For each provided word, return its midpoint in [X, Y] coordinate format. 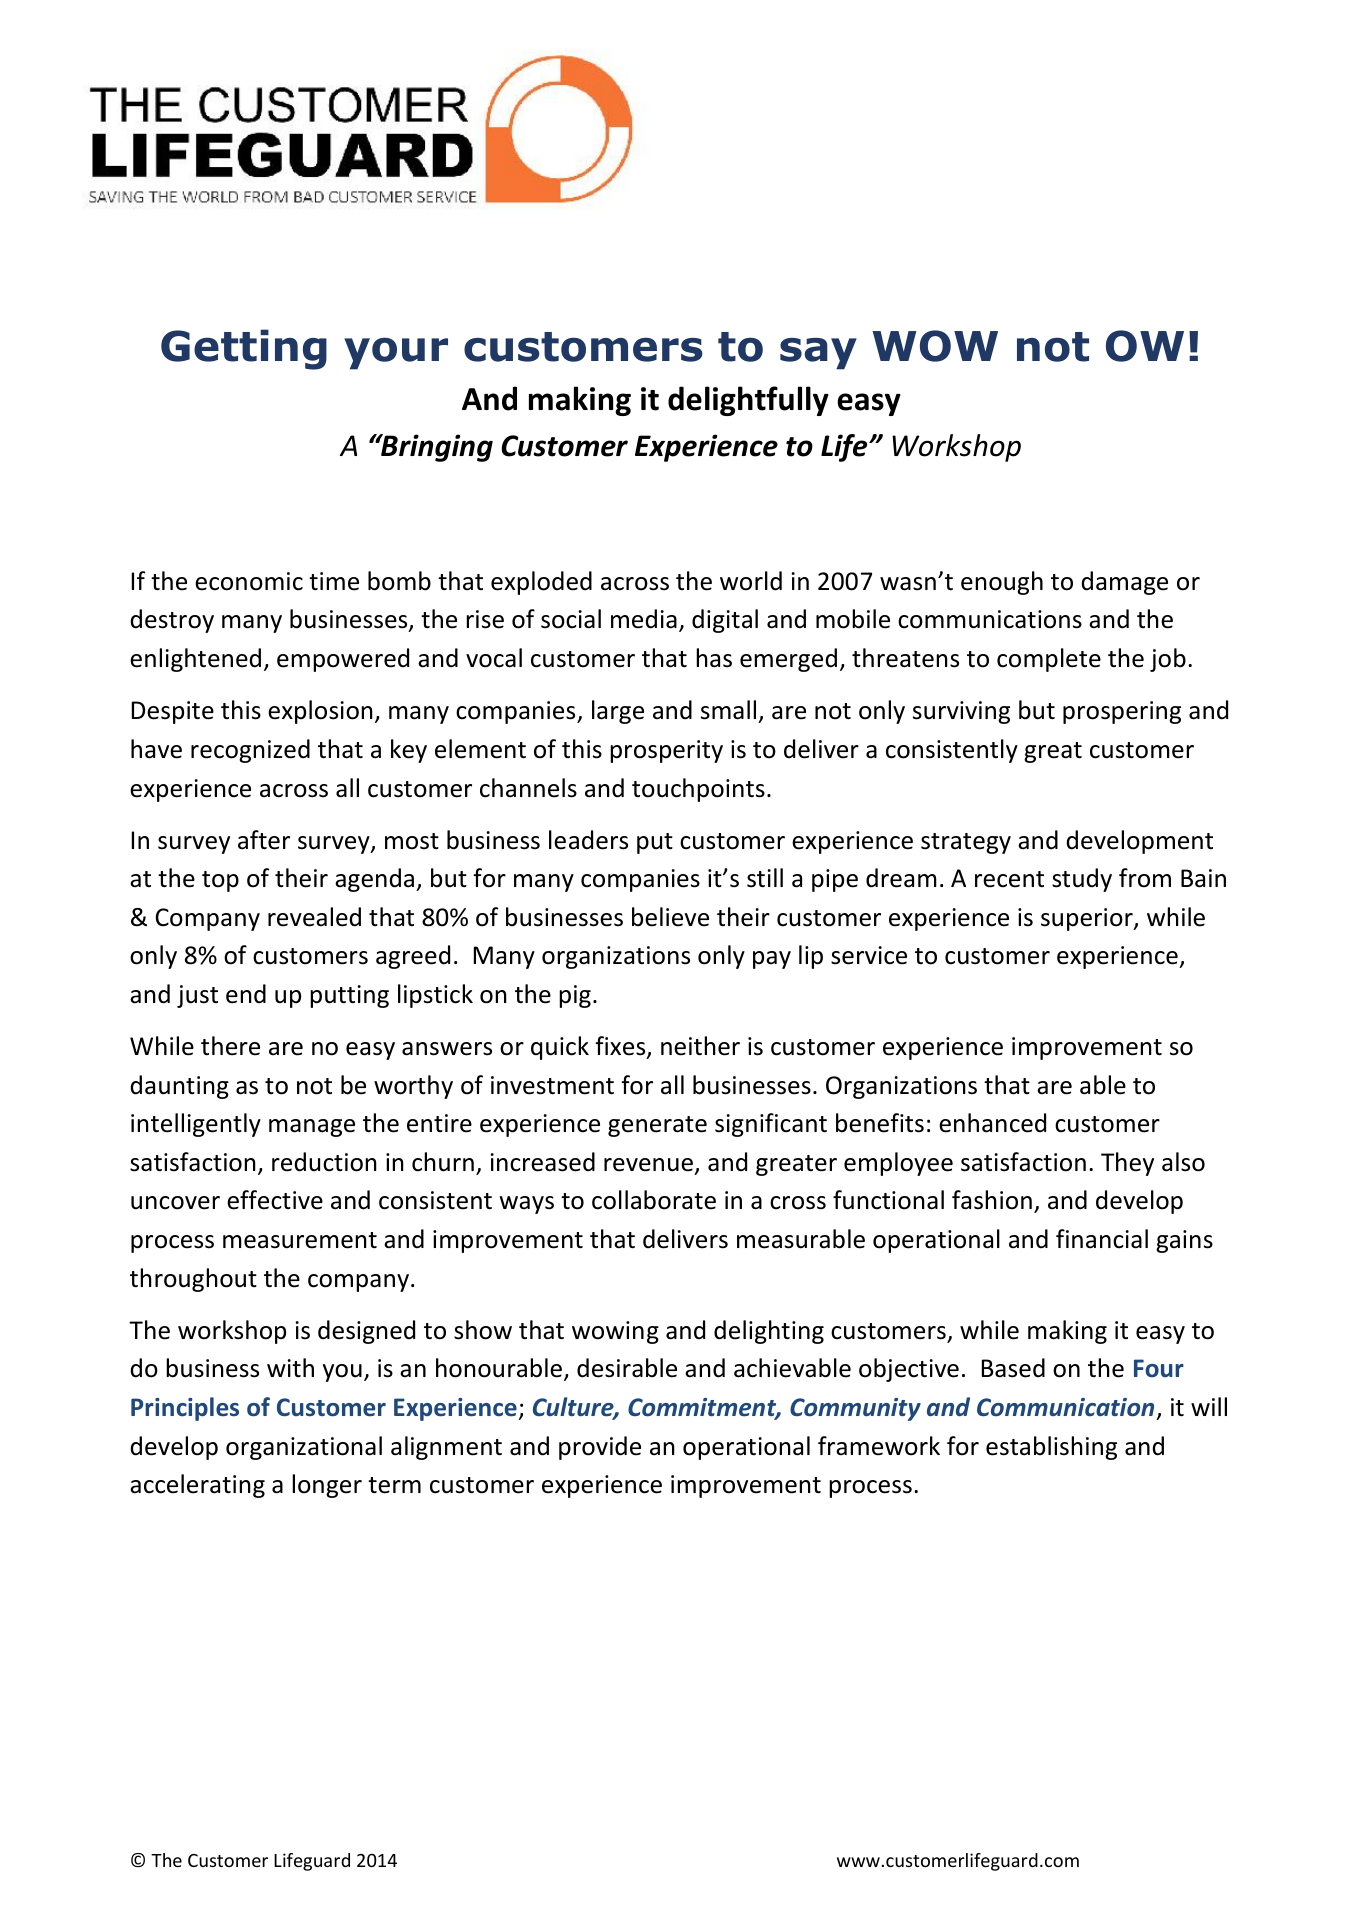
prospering [1122, 712]
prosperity [666, 751]
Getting [244, 349]
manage [312, 1128]
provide [600, 1448]
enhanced [992, 1123]
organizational [304, 1448]
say [818, 354]
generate [657, 1126]
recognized [250, 751]
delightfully [748, 401]
